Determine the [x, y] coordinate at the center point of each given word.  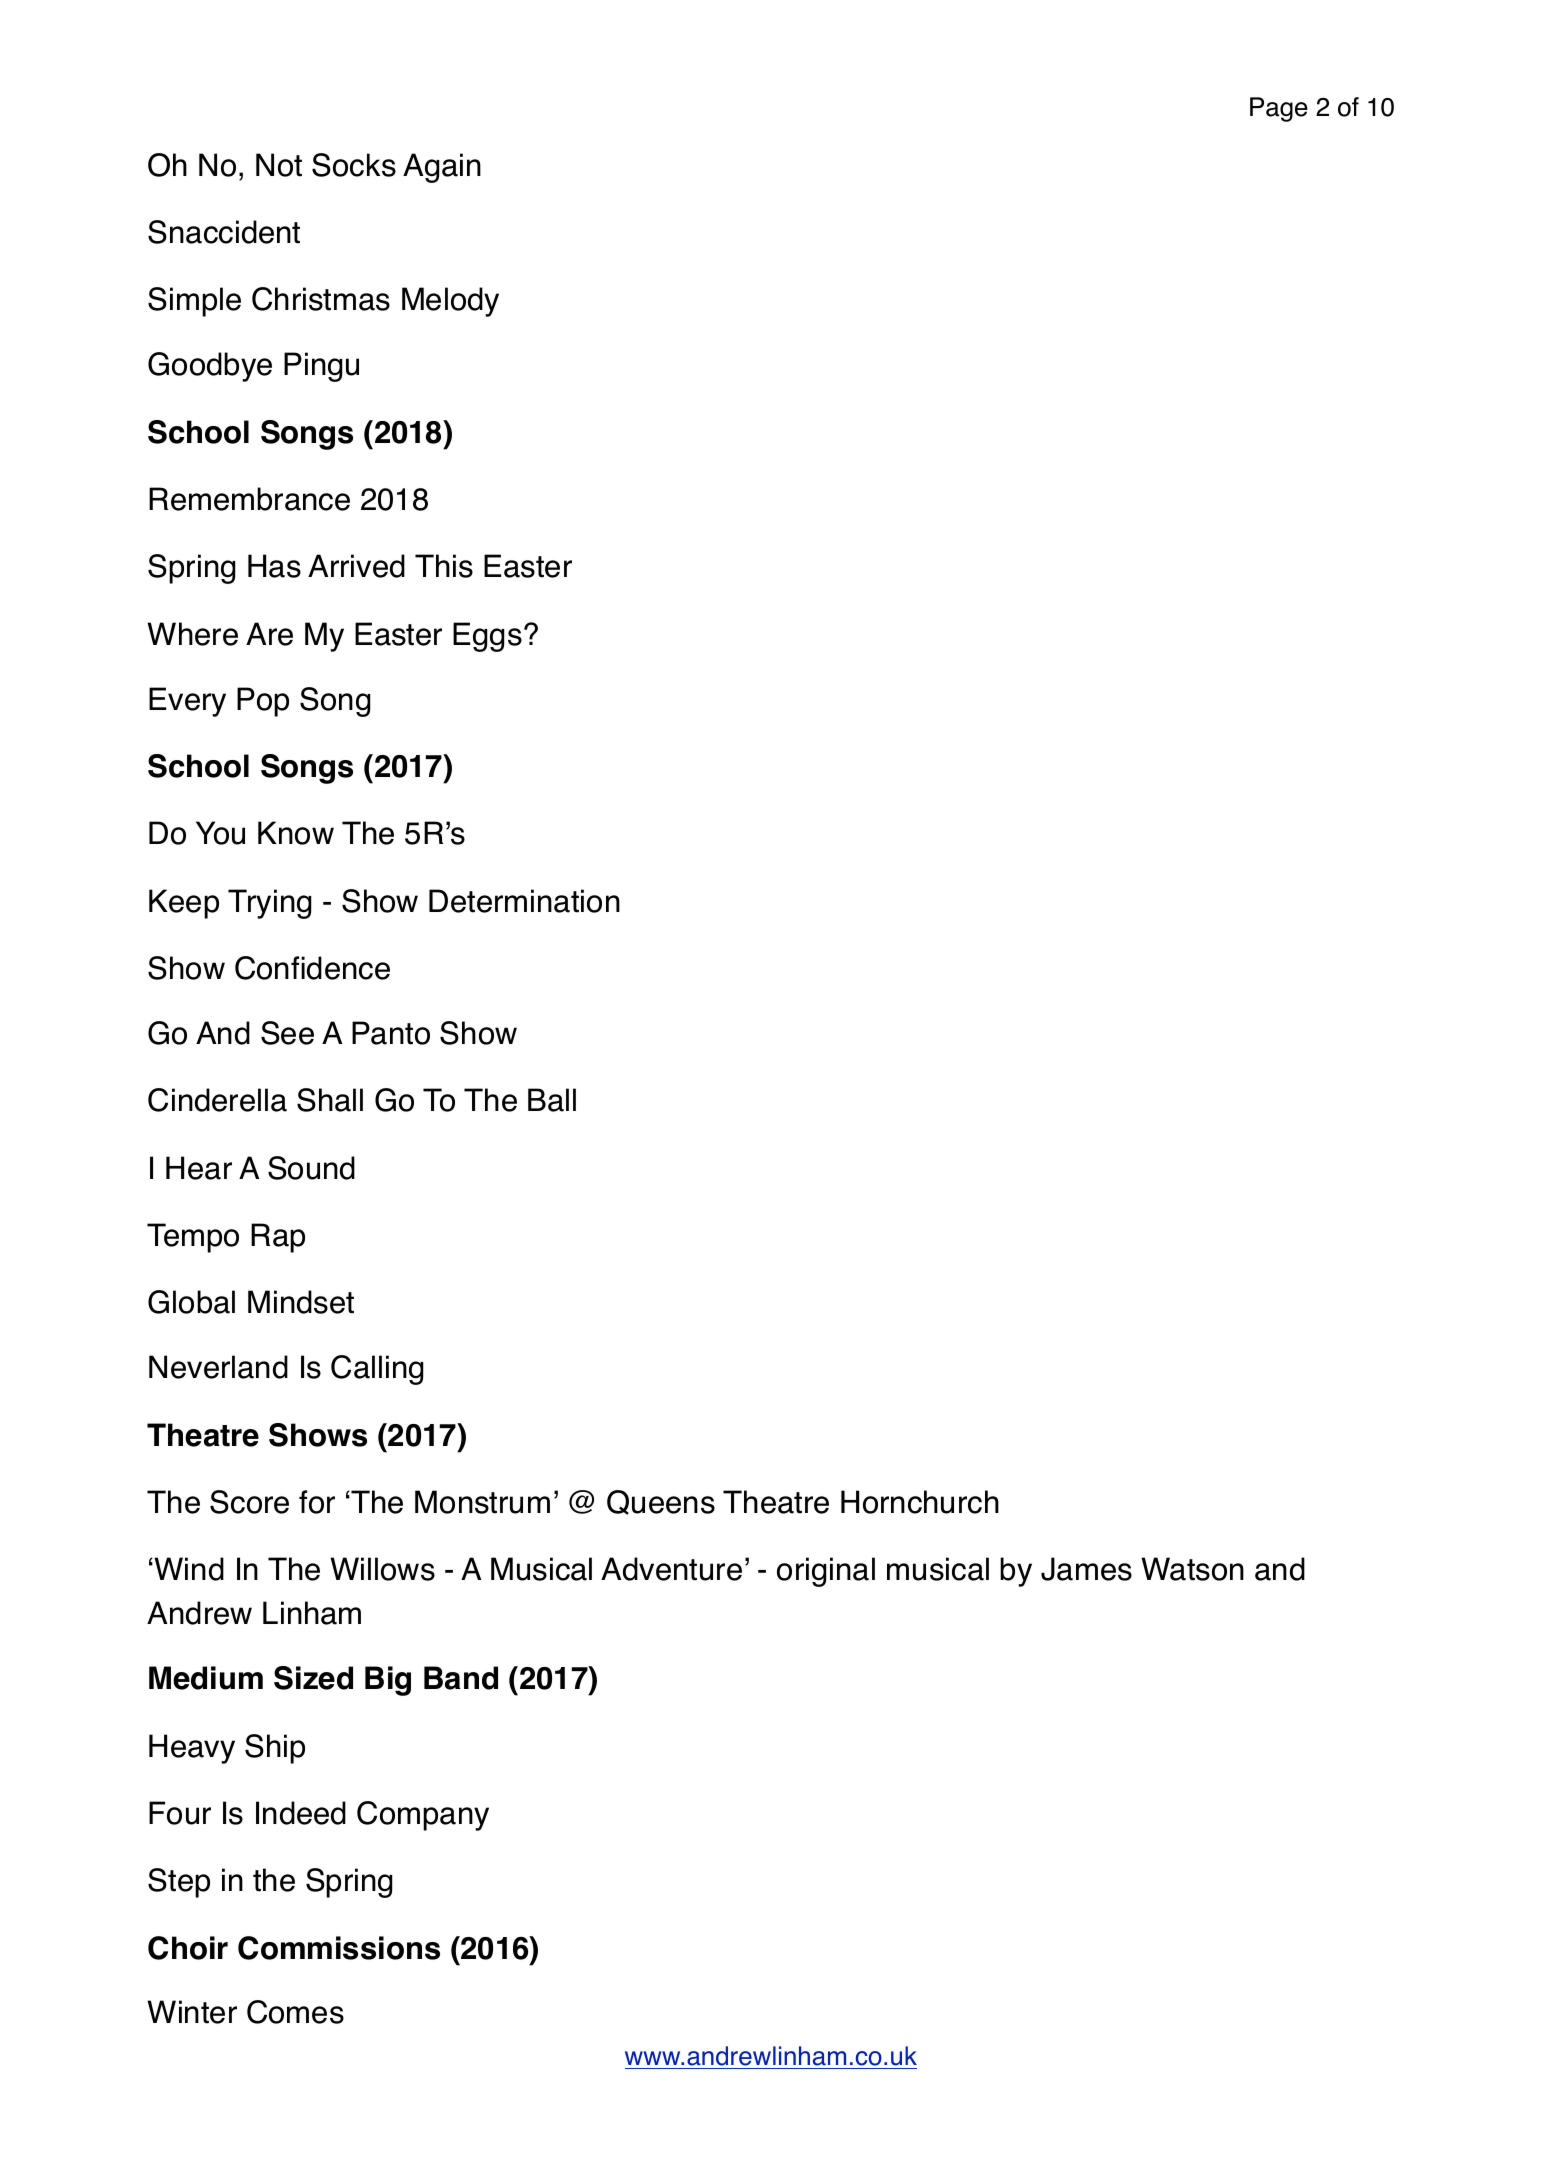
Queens [661, 1502]
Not [279, 165]
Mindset [301, 1302]
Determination [524, 901]
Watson [1192, 1569]
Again [442, 168]
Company [423, 1816]
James [1086, 1569]
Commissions [339, 1948]
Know [296, 833]
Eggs [487, 637]
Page [1279, 109]
